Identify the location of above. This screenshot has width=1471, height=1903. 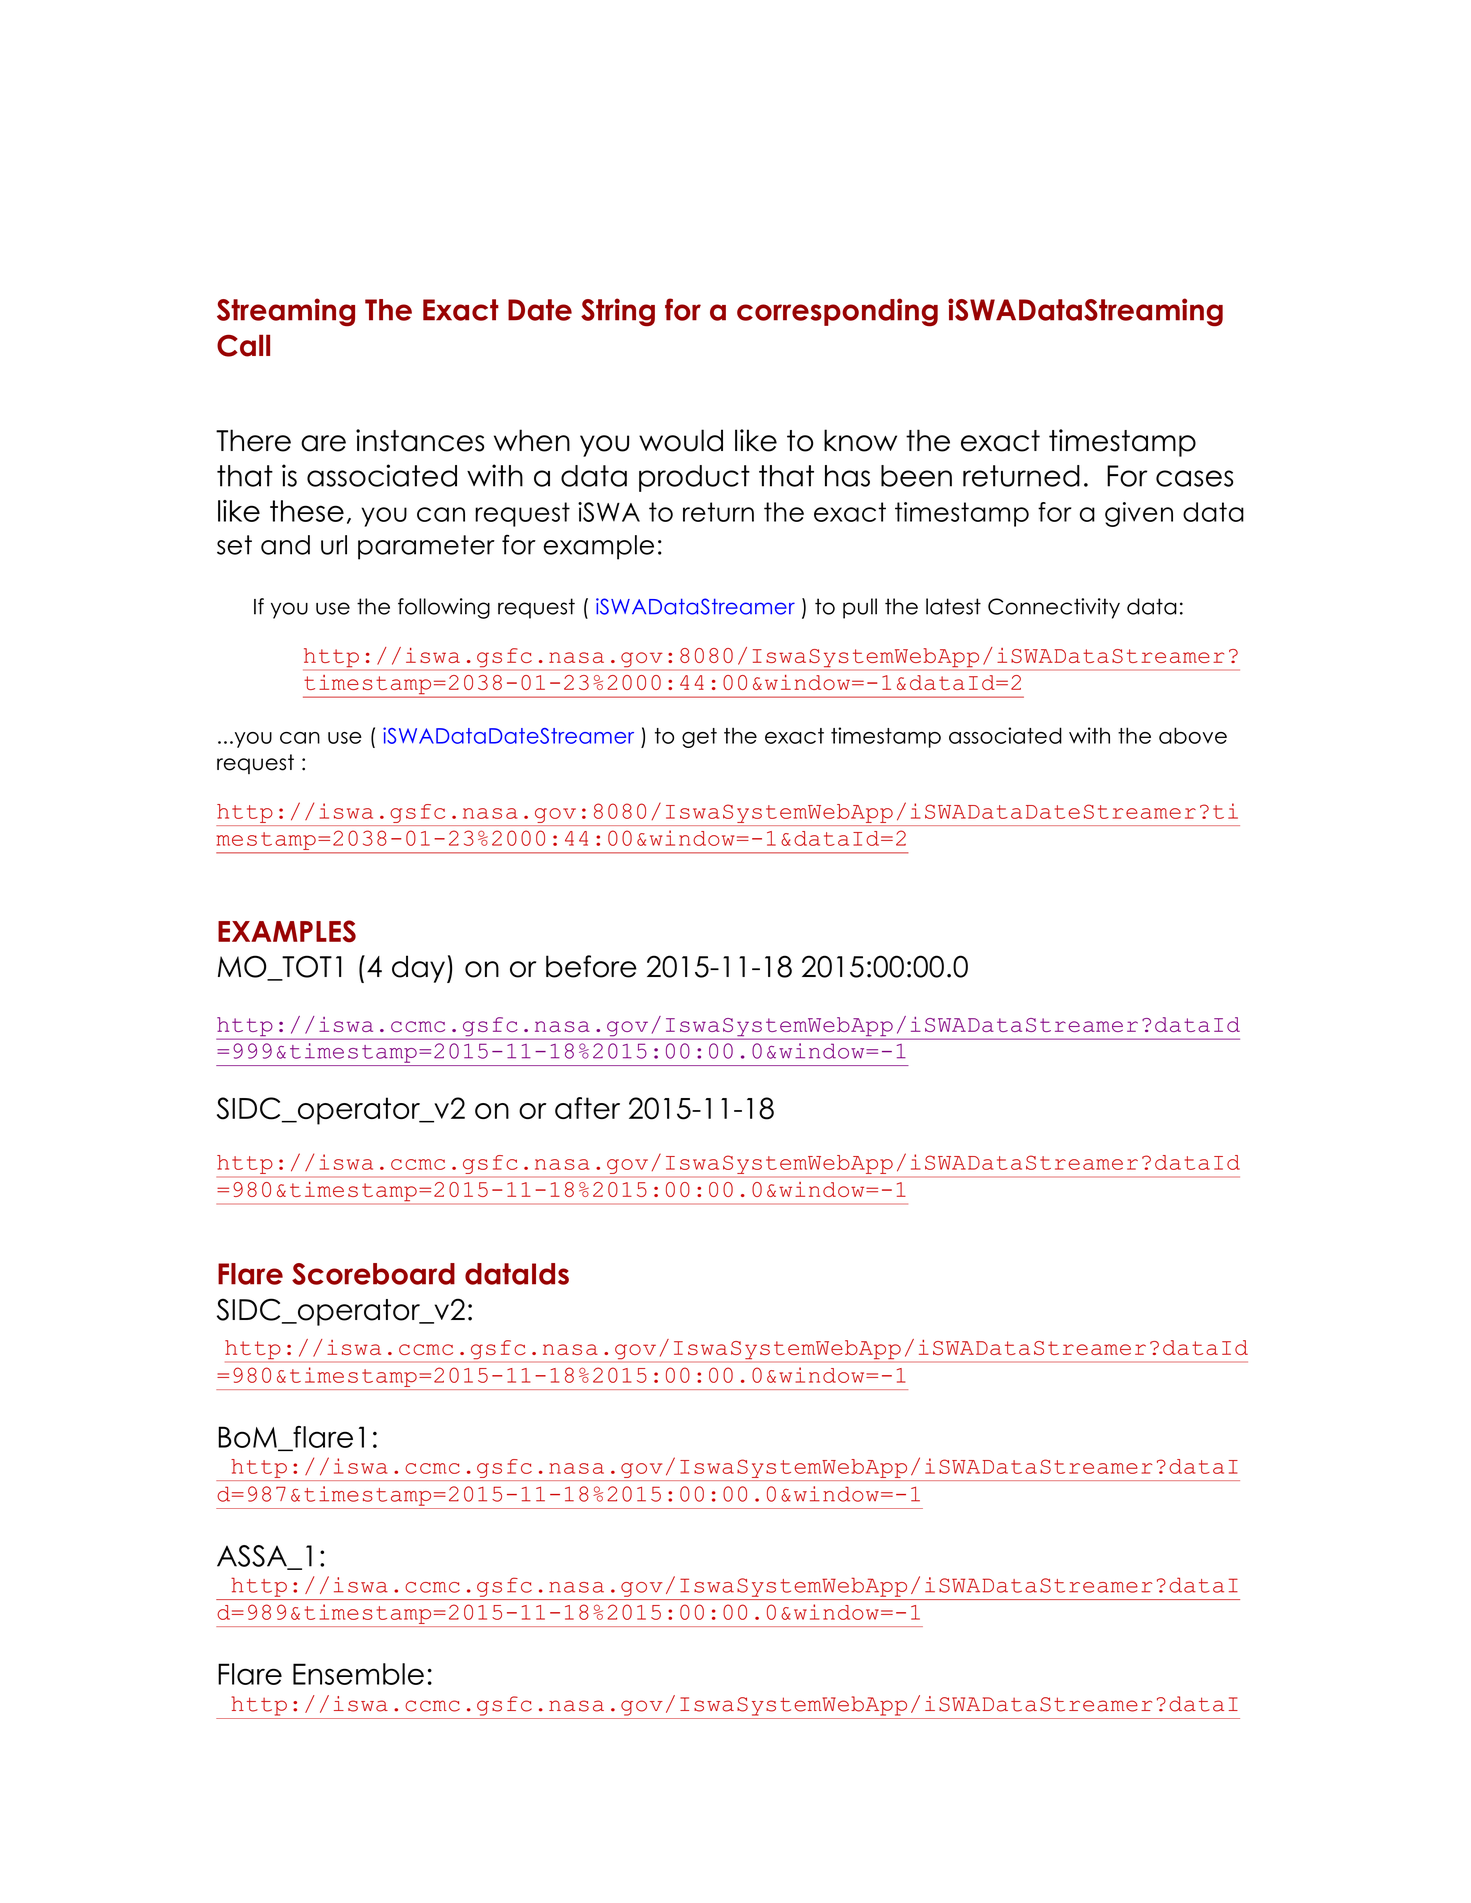
(1193, 735).
